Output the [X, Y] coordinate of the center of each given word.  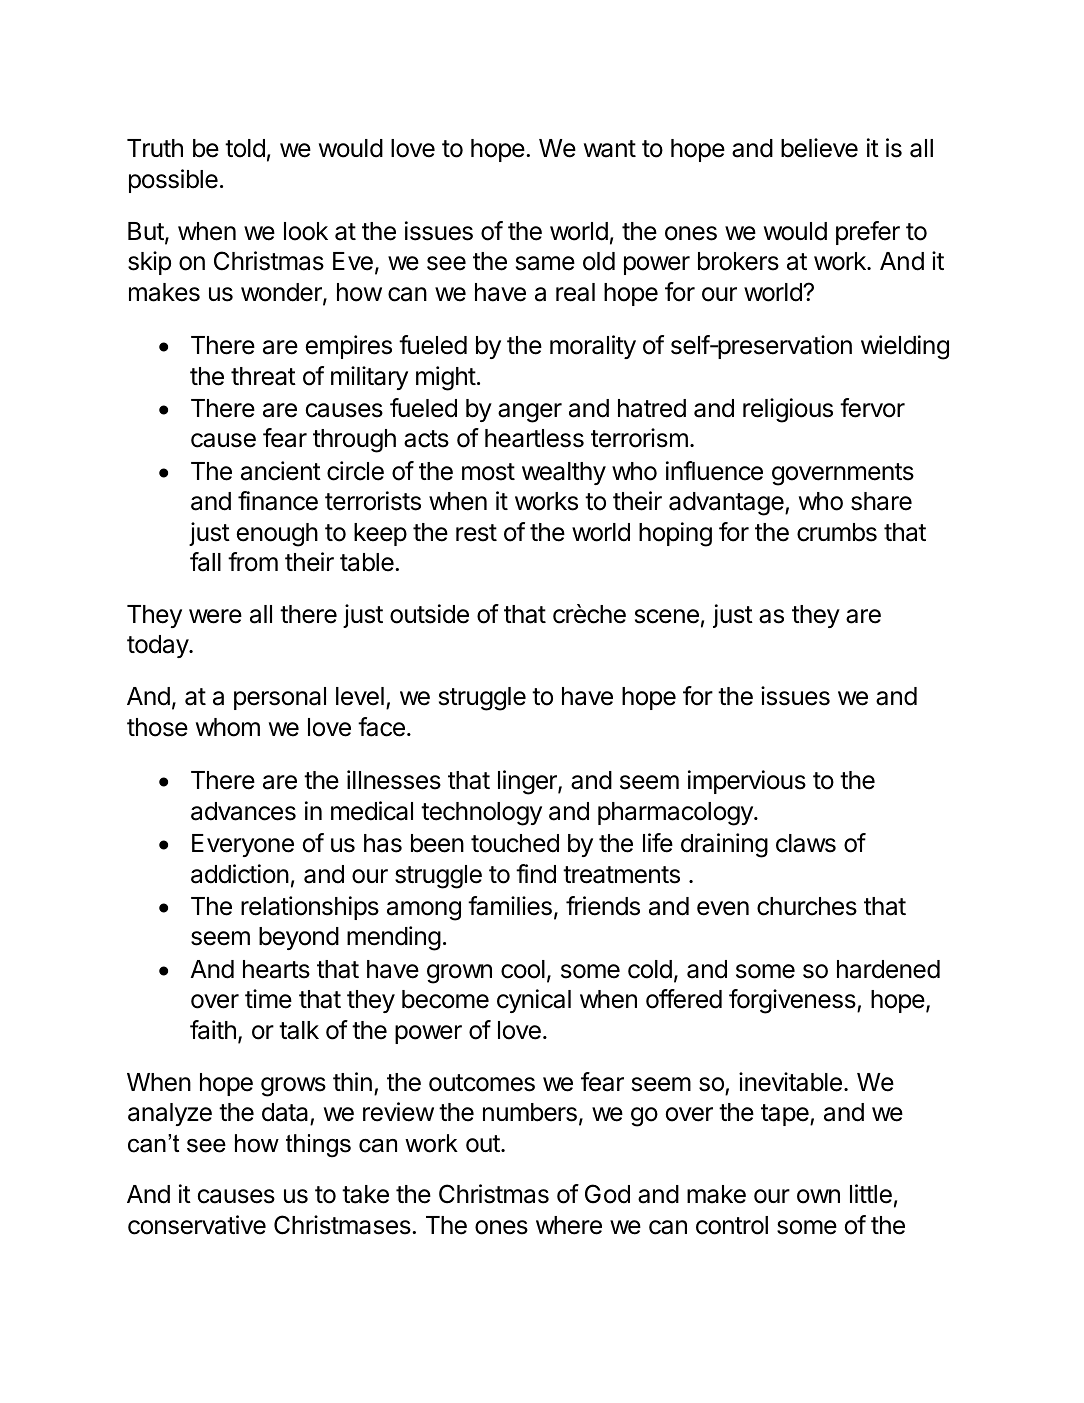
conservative [197, 1225]
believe [819, 148]
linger [528, 782]
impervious [747, 782]
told [245, 148]
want [610, 149]
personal [280, 698]
